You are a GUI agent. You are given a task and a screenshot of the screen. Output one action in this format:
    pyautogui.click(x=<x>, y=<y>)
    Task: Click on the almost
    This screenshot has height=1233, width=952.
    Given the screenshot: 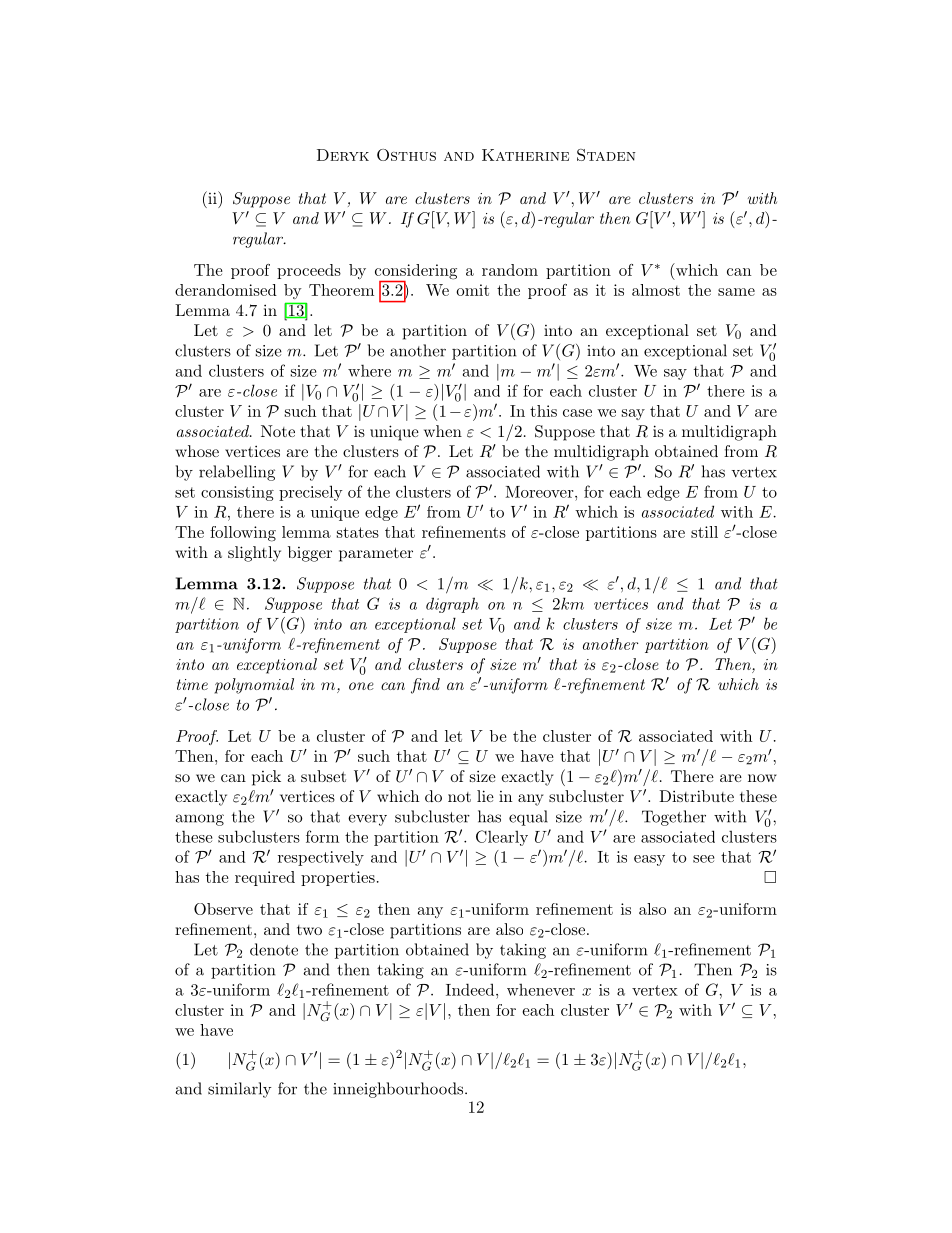 What is the action you would take?
    pyautogui.click(x=656, y=290)
